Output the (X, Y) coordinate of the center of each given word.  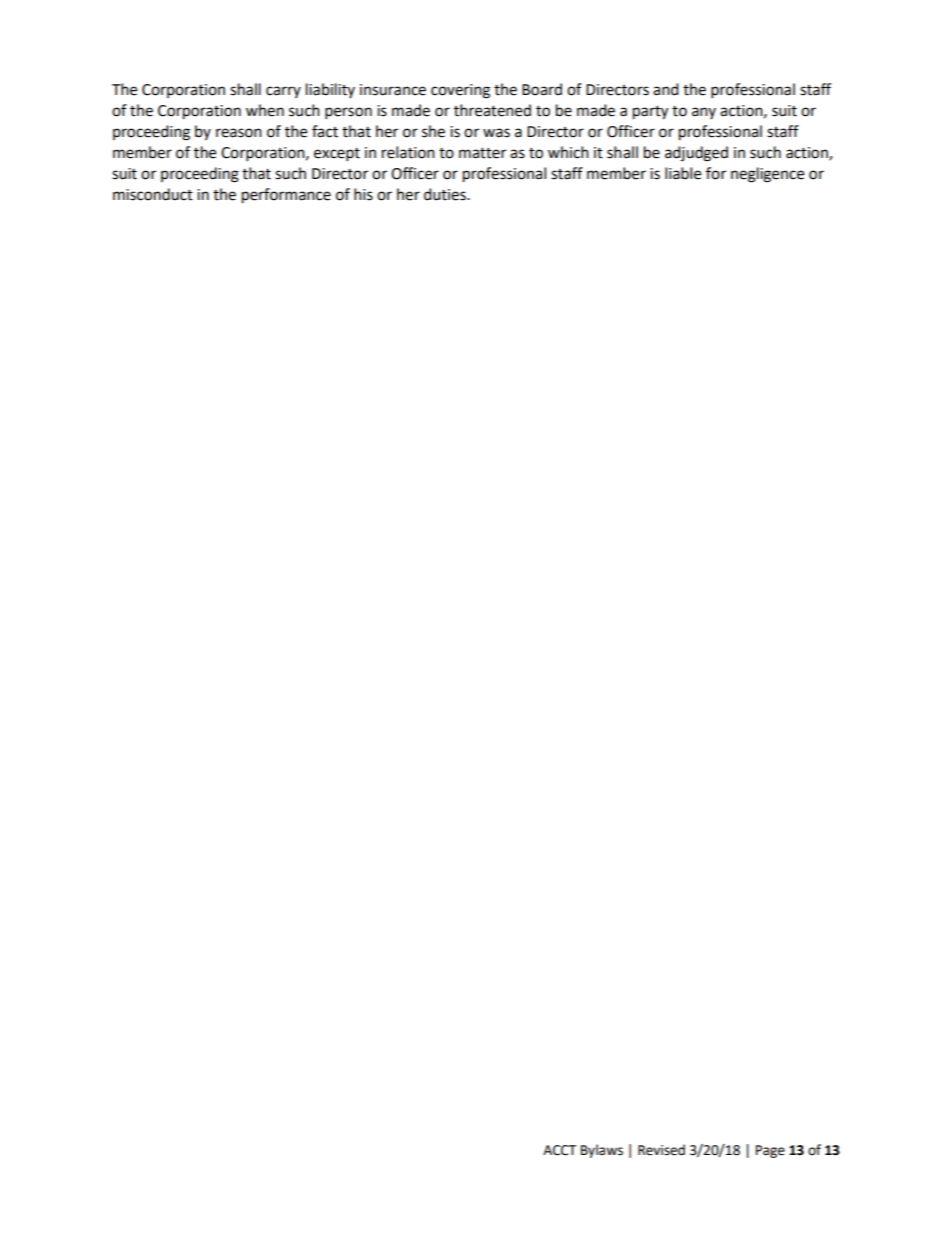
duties (446, 194)
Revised (661, 1150)
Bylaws (602, 1151)
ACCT (559, 1150)
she (433, 131)
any (704, 113)
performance (286, 196)
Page (770, 1151)
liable (683, 173)
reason (239, 133)
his (363, 194)
